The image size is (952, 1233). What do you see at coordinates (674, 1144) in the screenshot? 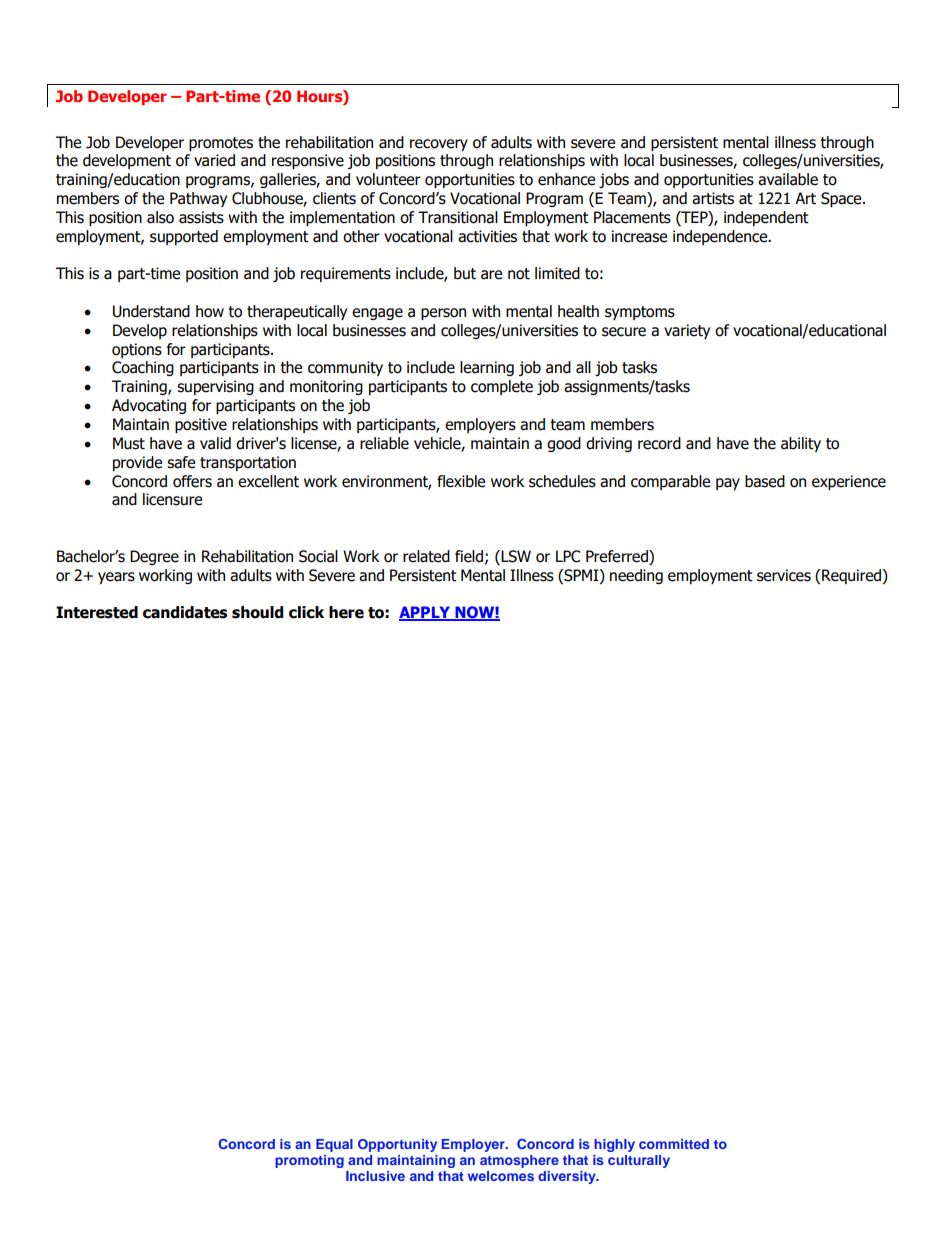
I see `committed` at bounding box center [674, 1144].
